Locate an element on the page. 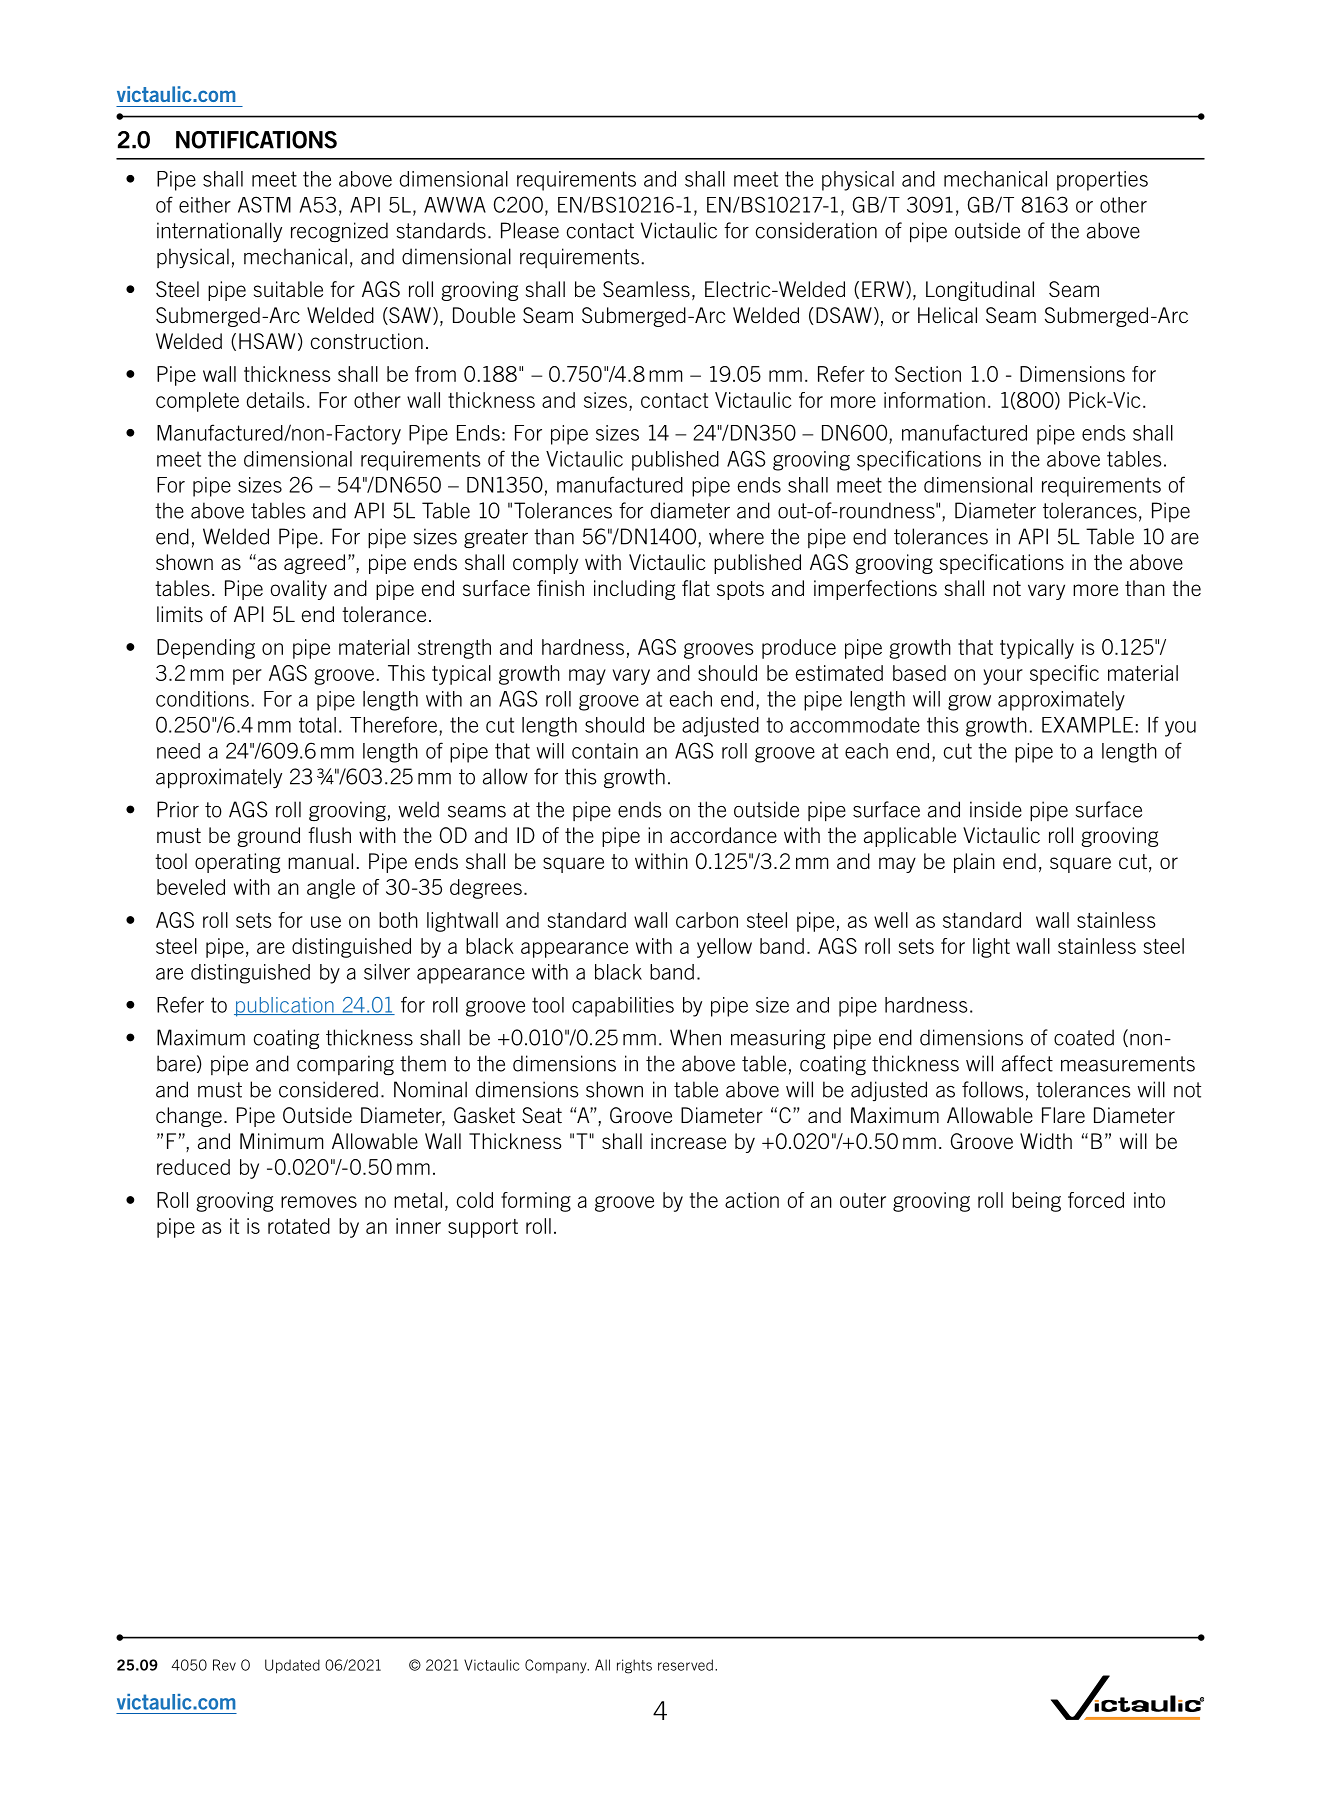  agreed is located at coordinates (314, 564).
